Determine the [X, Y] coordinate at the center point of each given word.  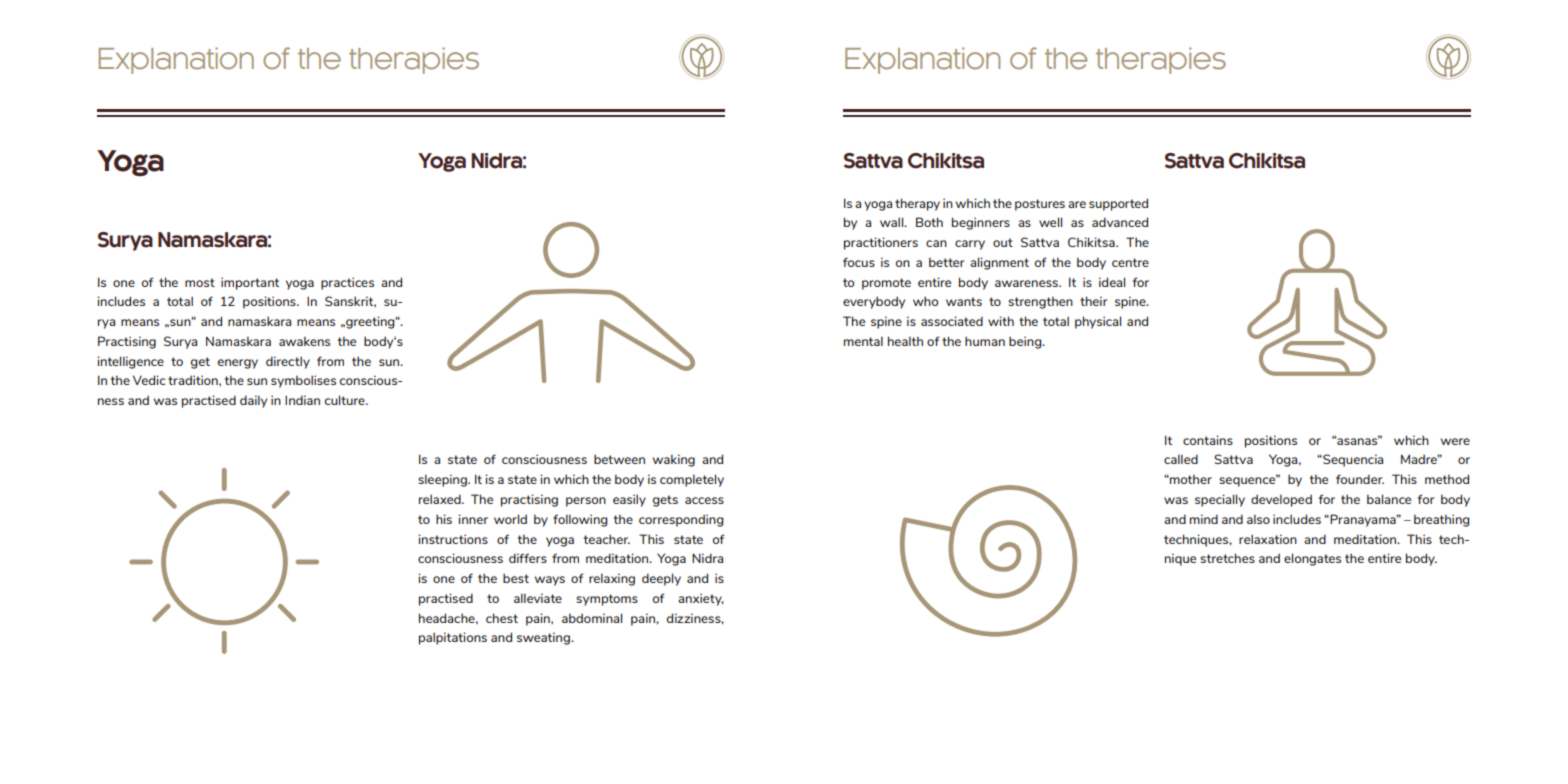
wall [893, 222]
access [704, 500]
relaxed [441, 499]
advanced [1120, 222]
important [250, 283]
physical [1098, 322]
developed [1281, 500]
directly [288, 362]
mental [863, 341]
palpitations [453, 638]
